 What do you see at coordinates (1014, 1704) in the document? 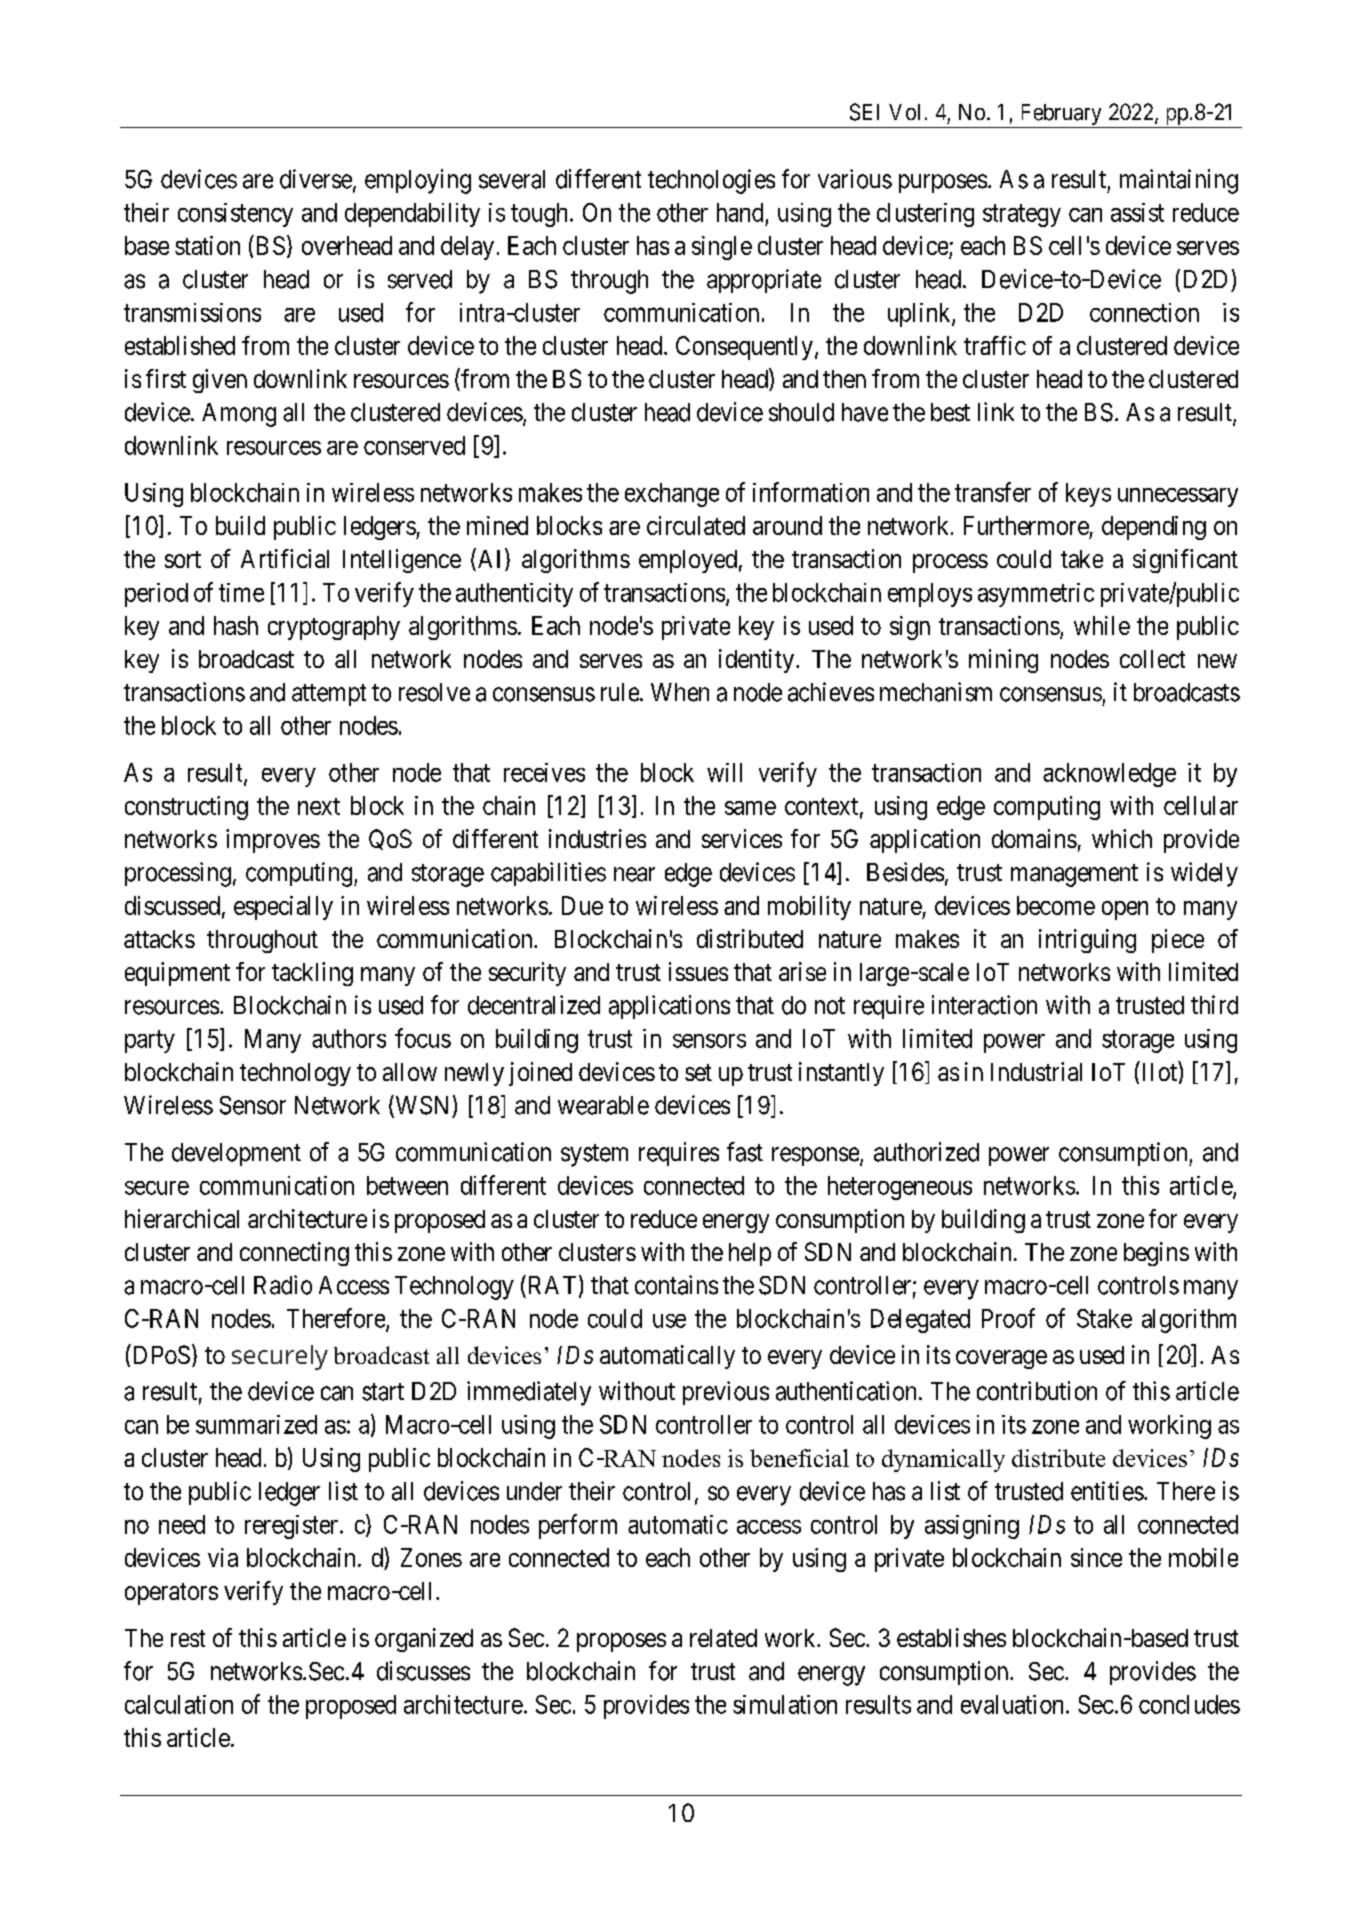
I see `evaluation` at bounding box center [1014, 1704].
